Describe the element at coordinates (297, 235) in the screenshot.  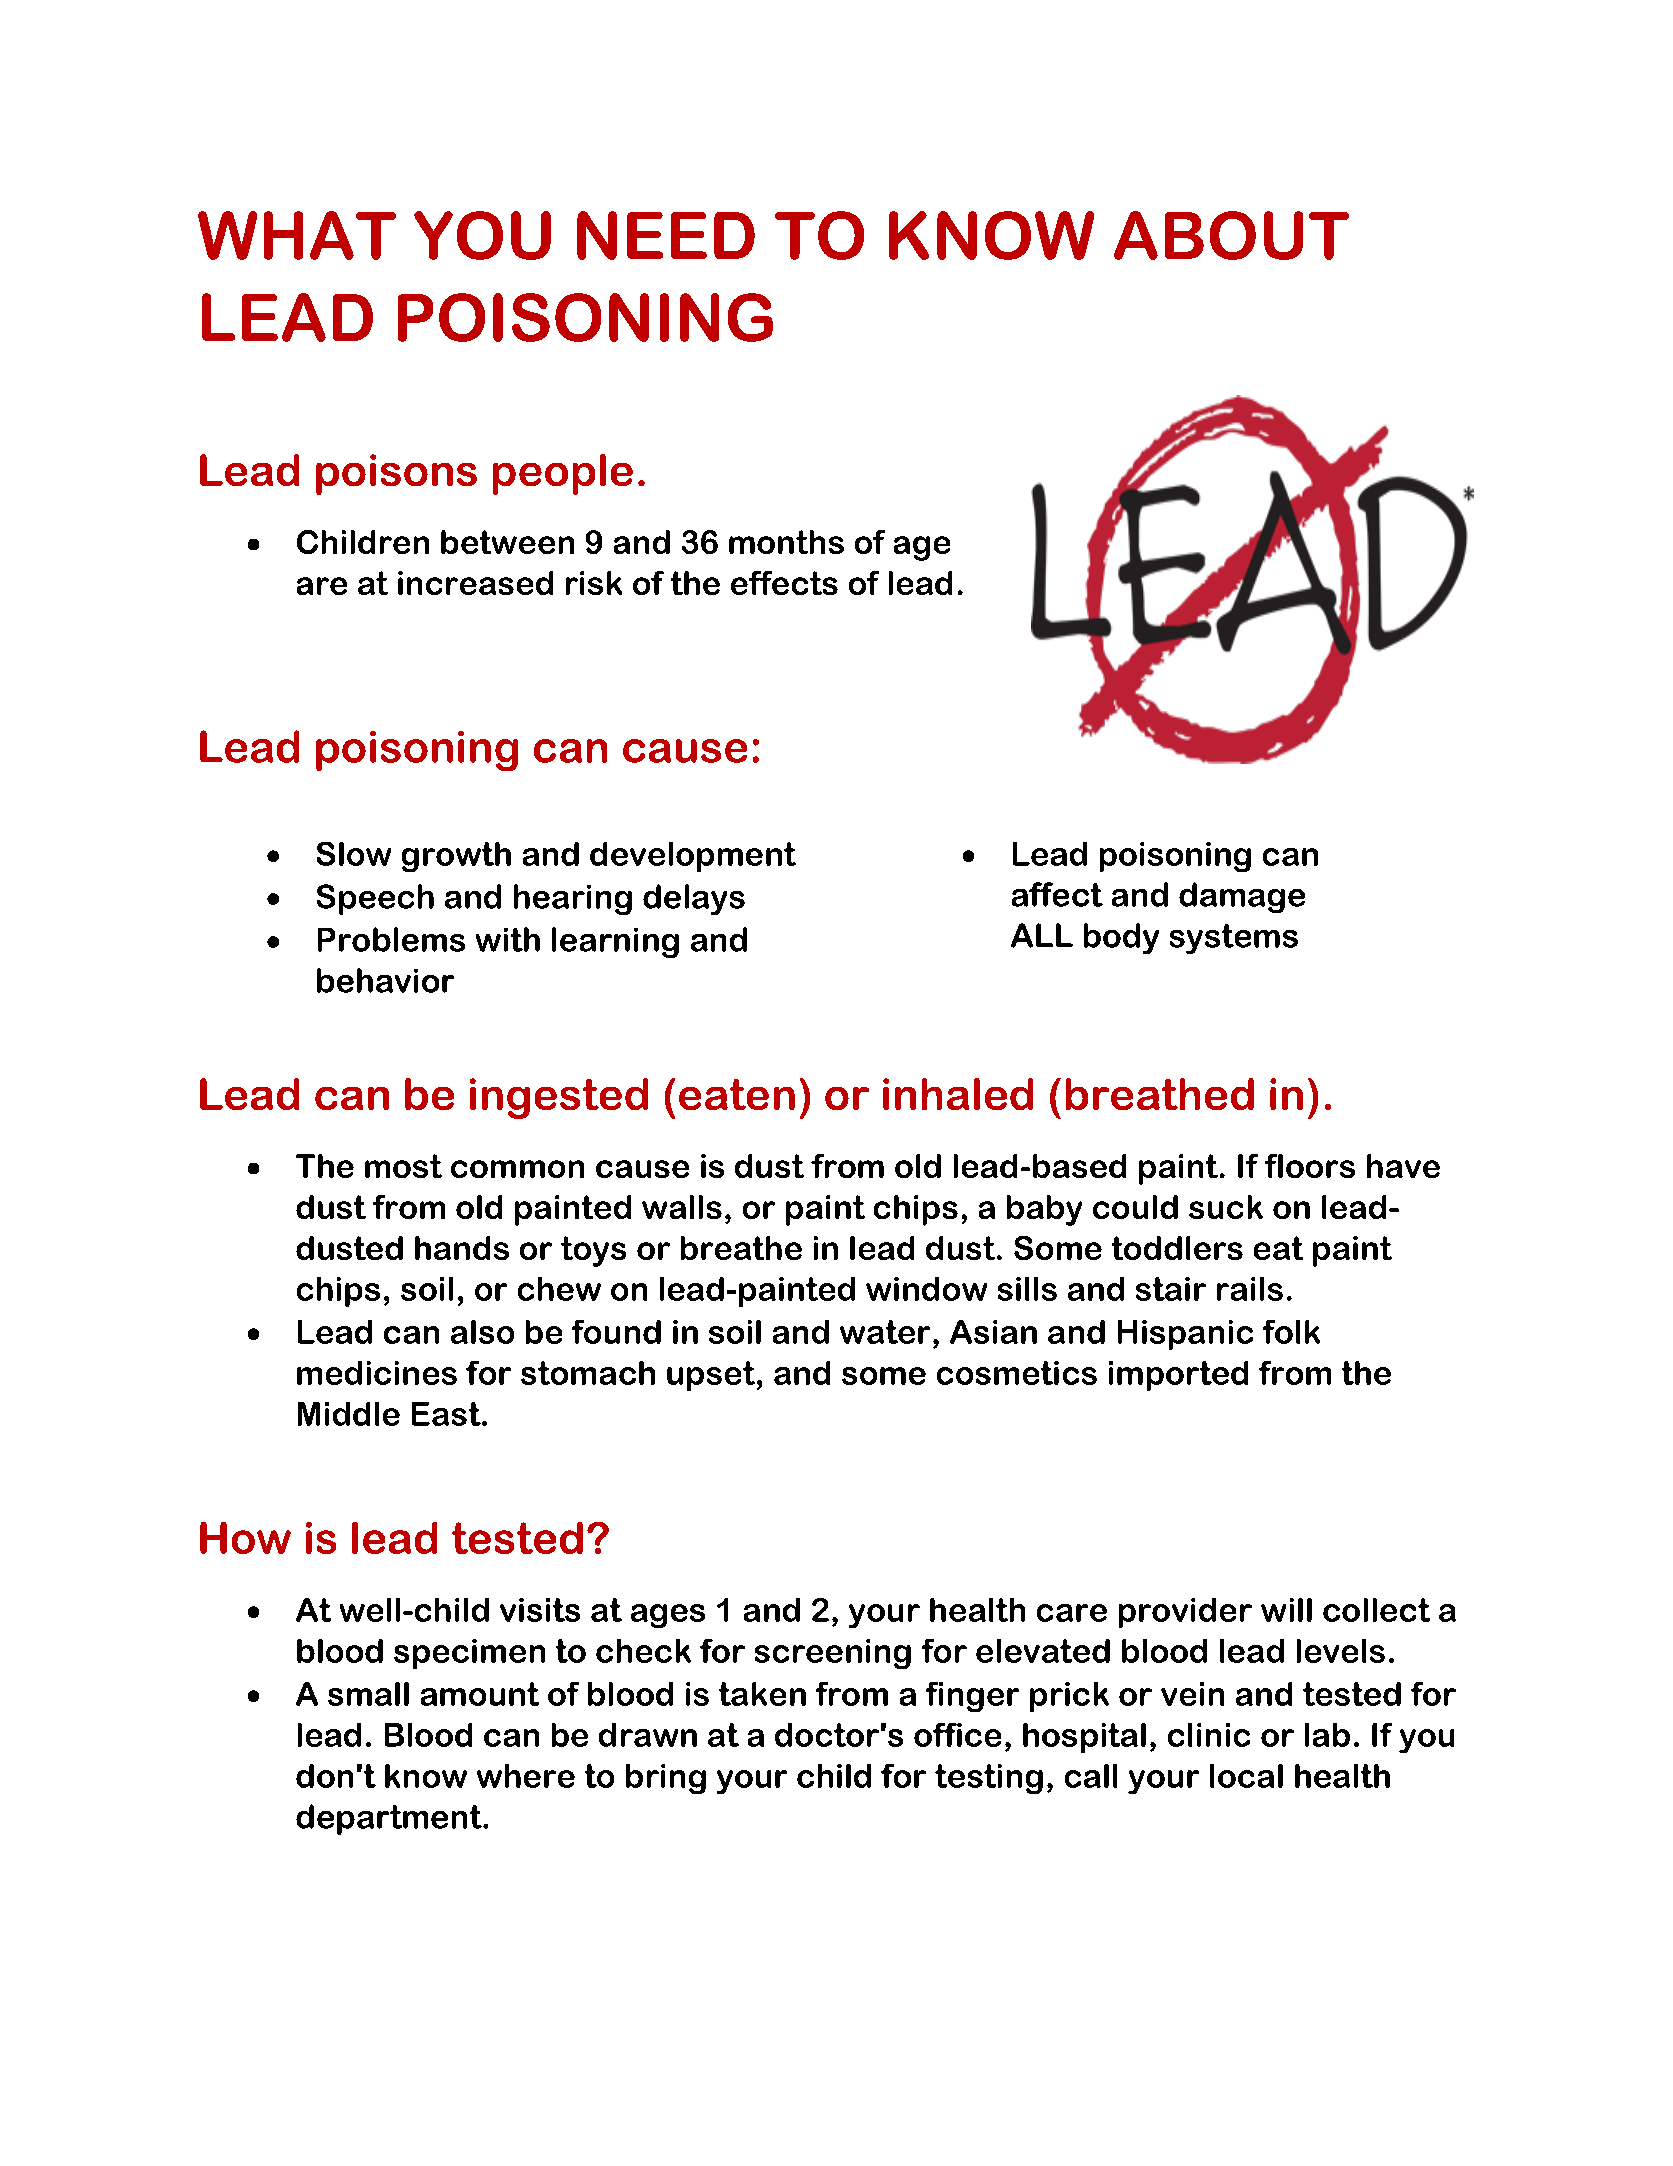
I see `WHAT` at that location.
